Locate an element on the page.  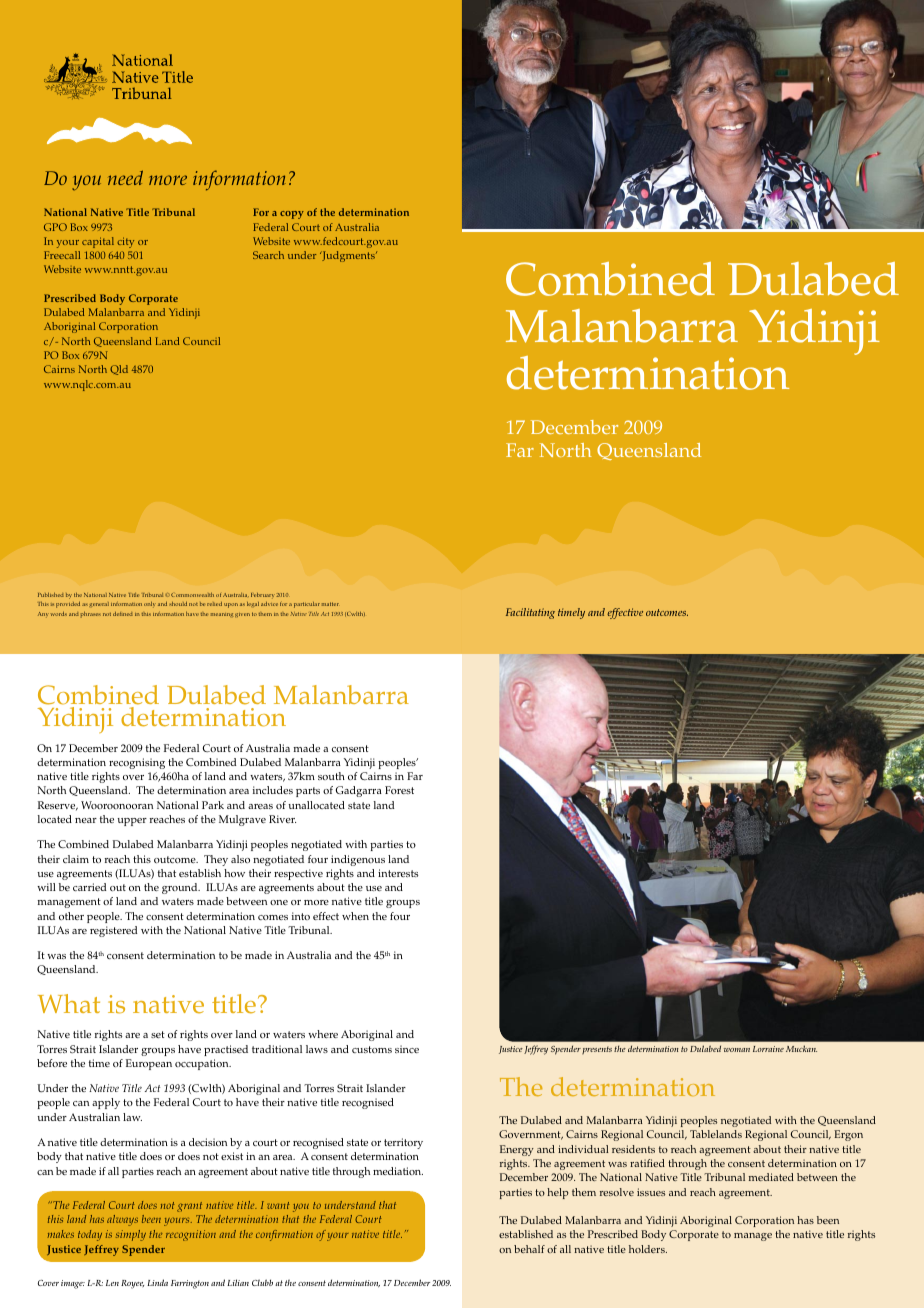
Forest is located at coordinates (399, 790).
